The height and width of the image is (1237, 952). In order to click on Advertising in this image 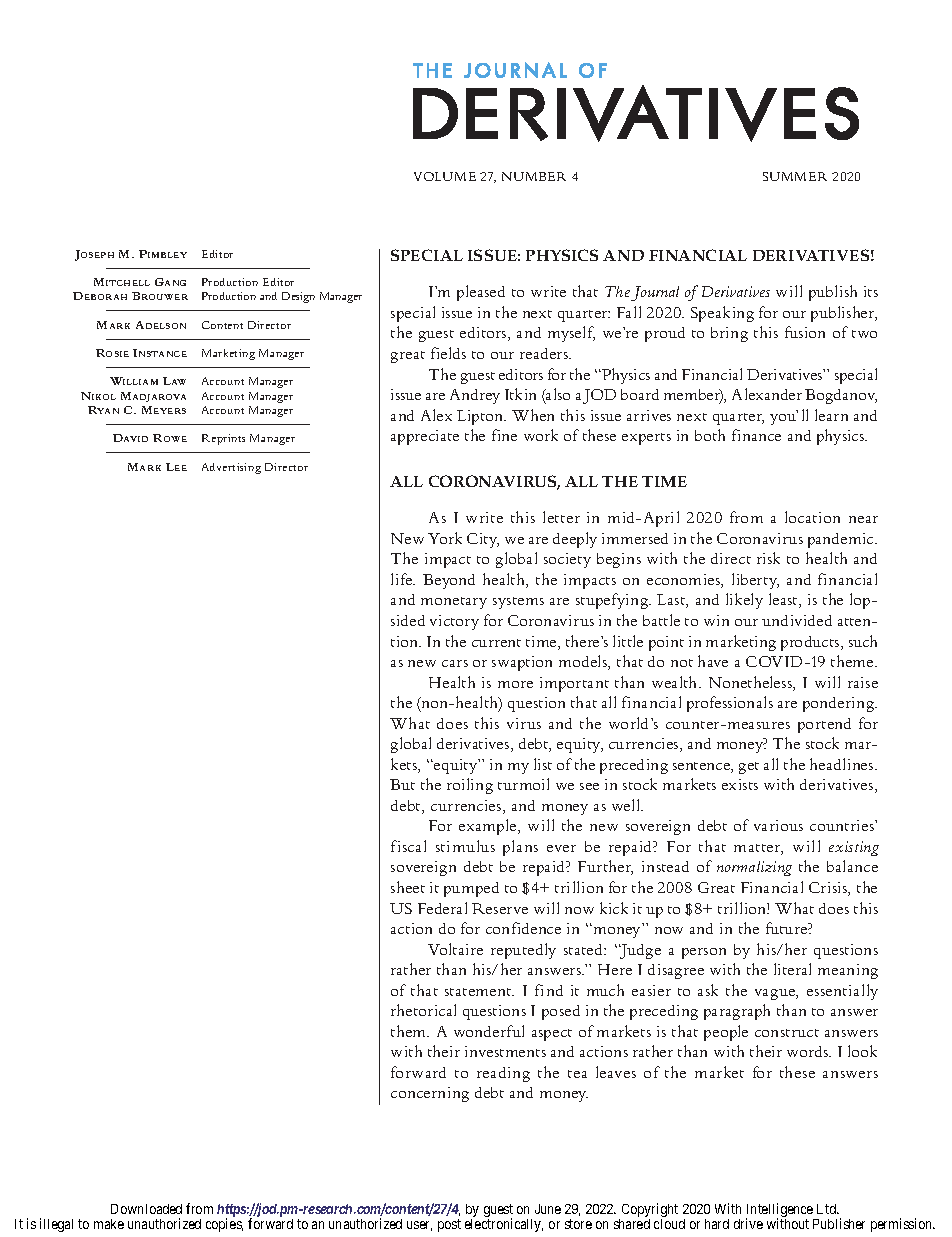, I will do `click(231, 468)`.
